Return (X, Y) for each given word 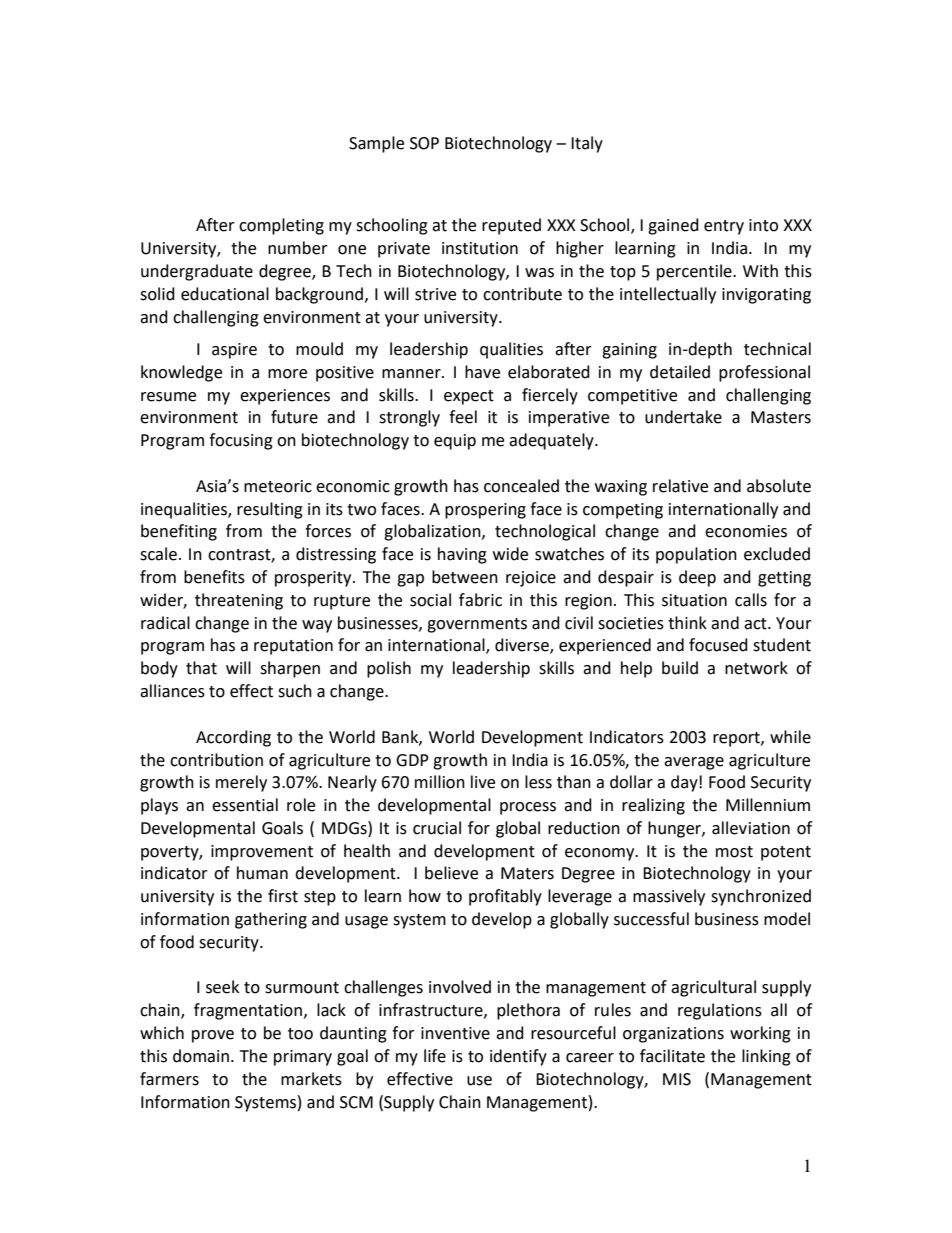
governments (477, 625)
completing (281, 226)
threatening (239, 601)
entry (724, 227)
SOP (424, 143)
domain (201, 1056)
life (435, 1056)
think (687, 623)
